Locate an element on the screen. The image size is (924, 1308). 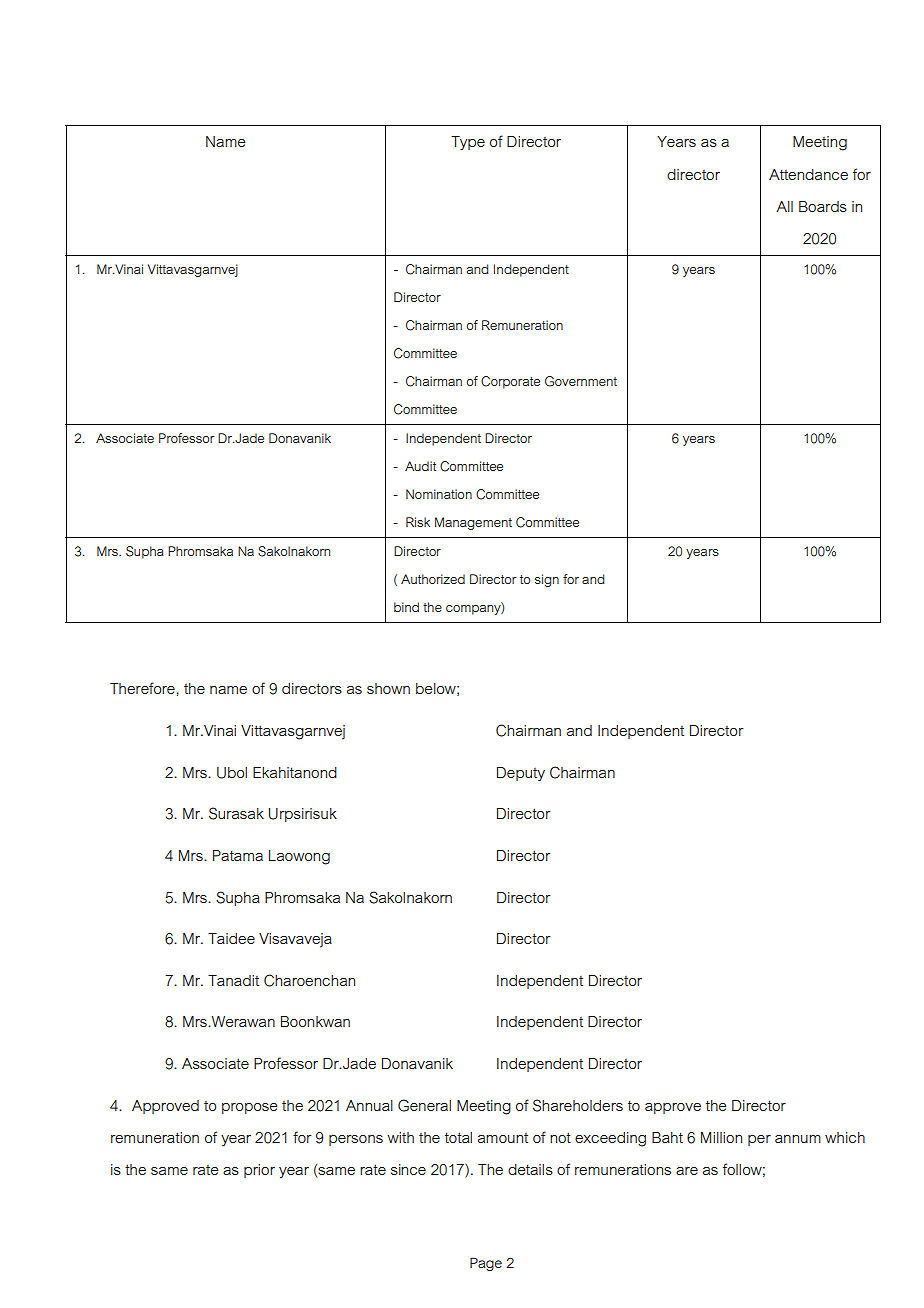
Audit is located at coordinates (420, 466).
